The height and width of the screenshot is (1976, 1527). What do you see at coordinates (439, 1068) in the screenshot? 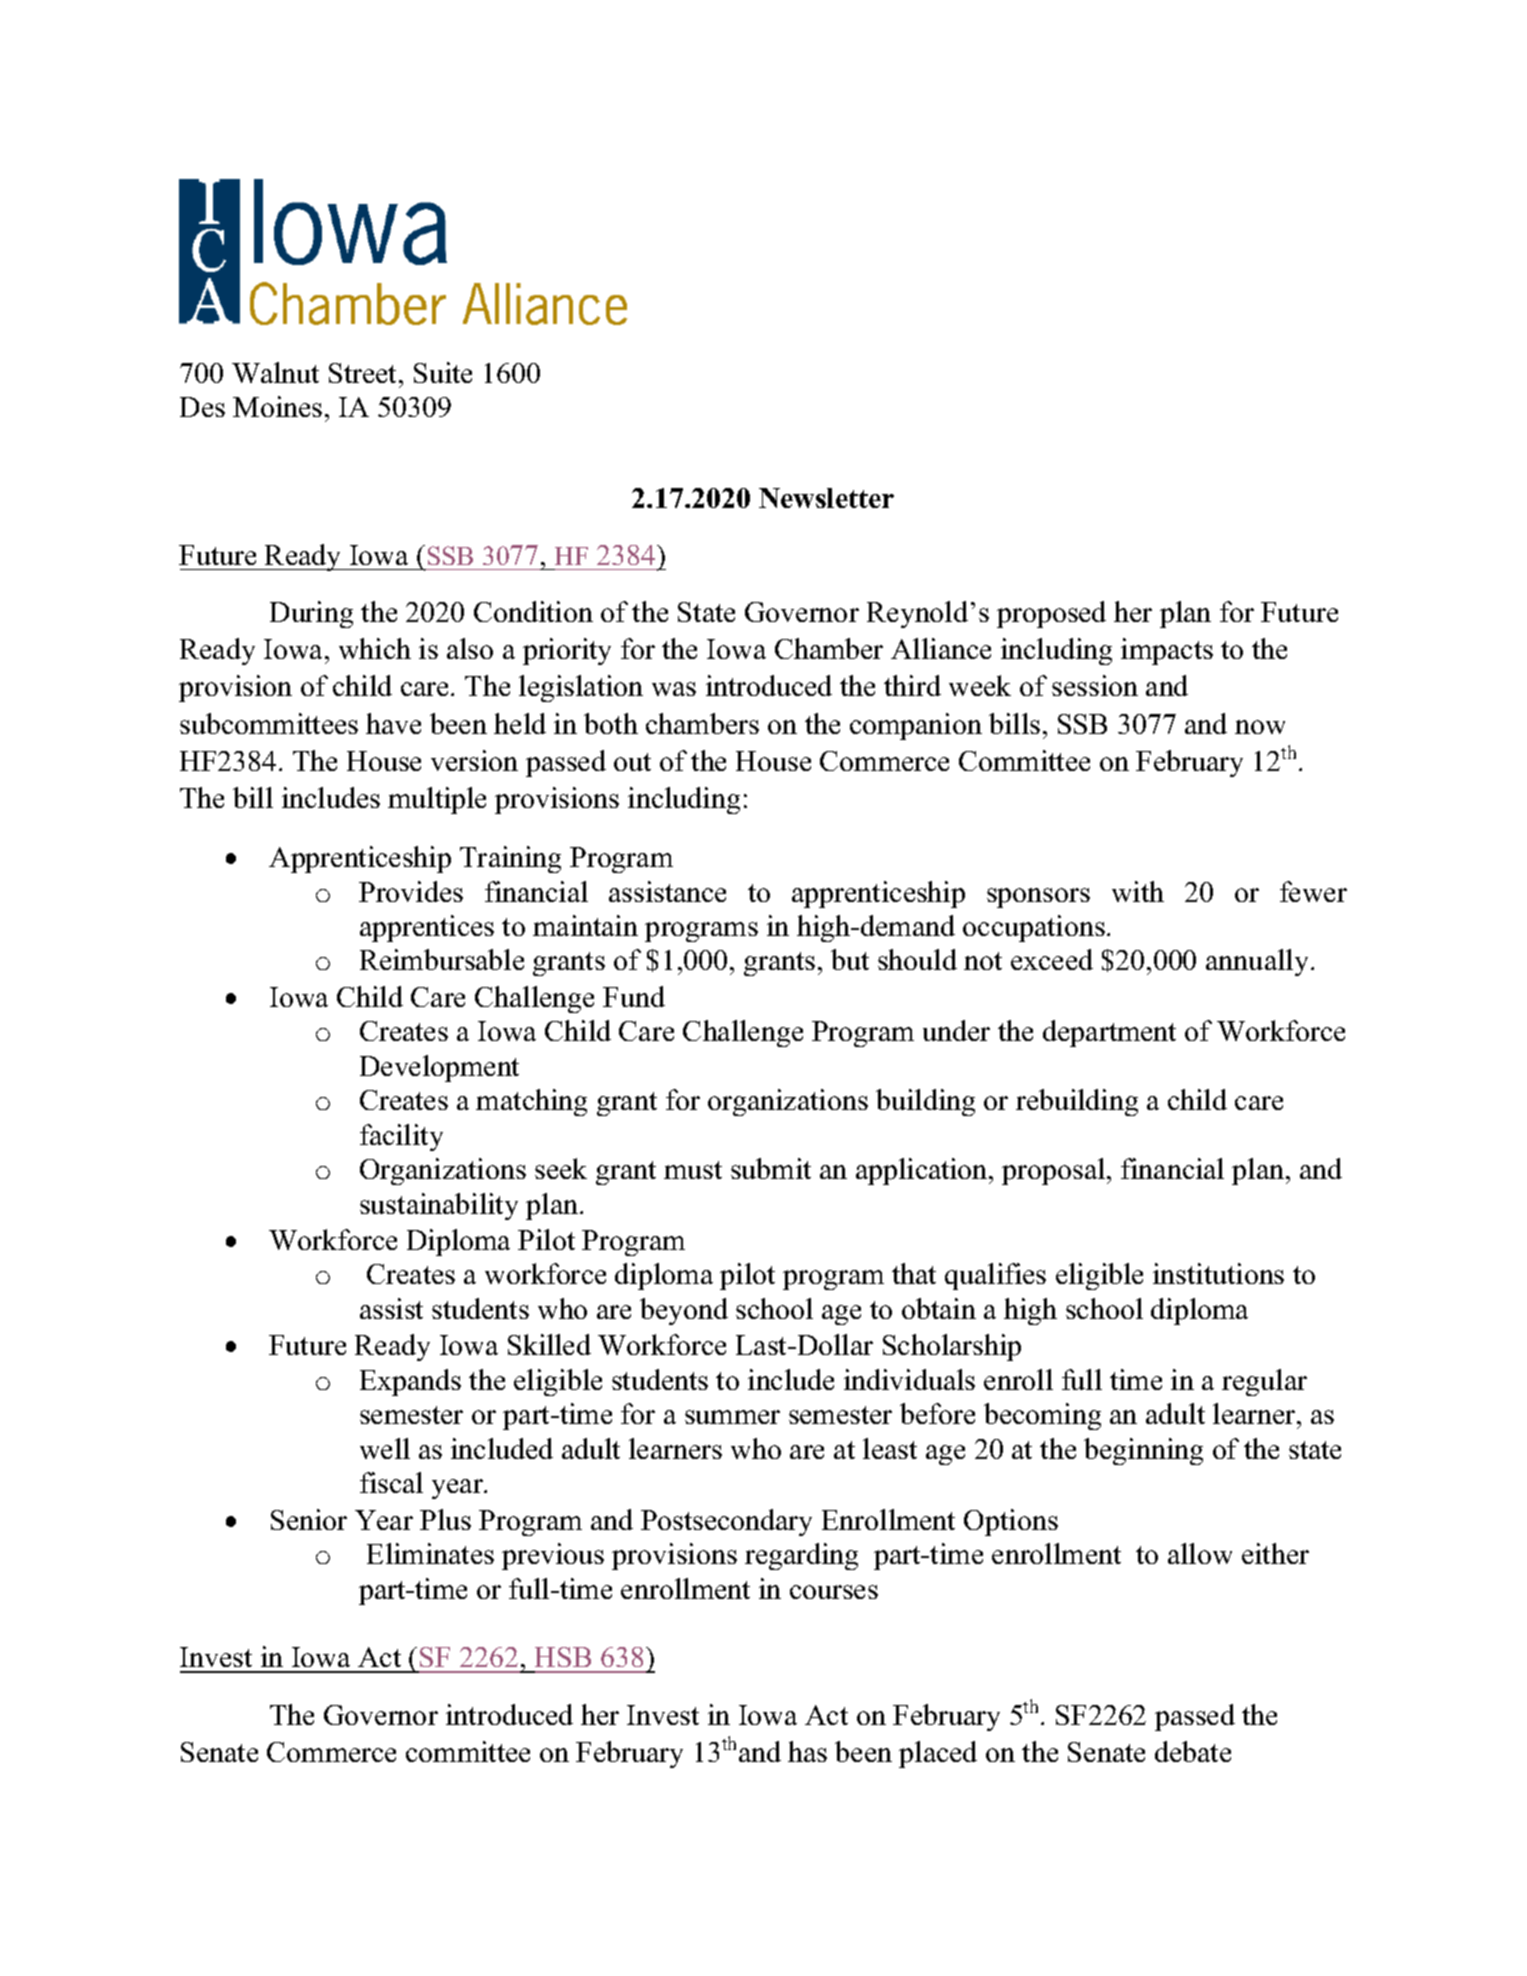
I see `Development` at bounding box center [439, 1068].
